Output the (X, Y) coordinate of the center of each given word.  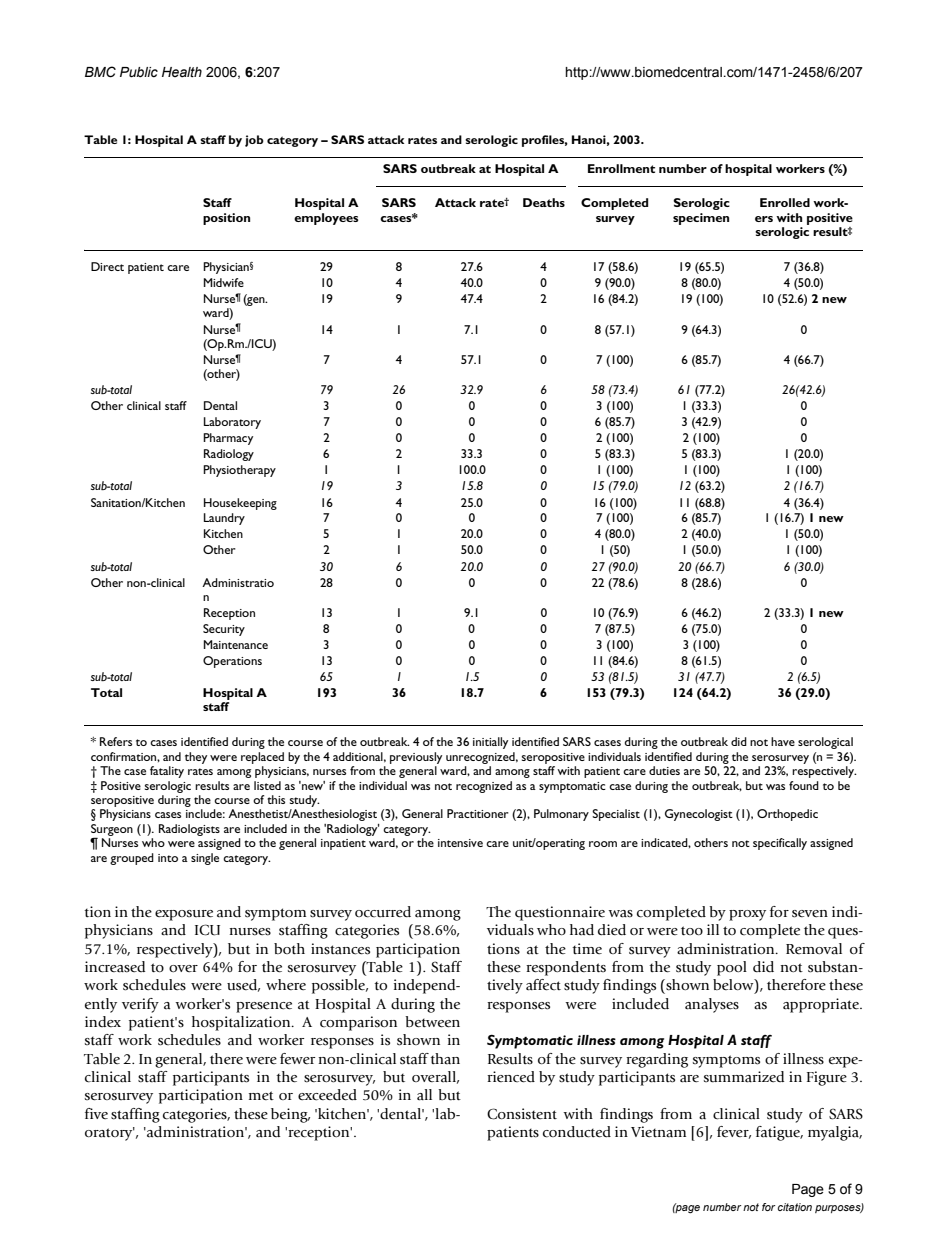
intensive (460, 843)
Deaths (544, 202)
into (168, 858)
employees (326, 219)
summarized (744, 1077)
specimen (701, 219)
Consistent (522, 1114)
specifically (780, 844)
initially (490, 743)
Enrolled (785, 202)
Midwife (224, 282)
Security (224, 630)
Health (182, 72)
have (783, 741)
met (261, 1095)
